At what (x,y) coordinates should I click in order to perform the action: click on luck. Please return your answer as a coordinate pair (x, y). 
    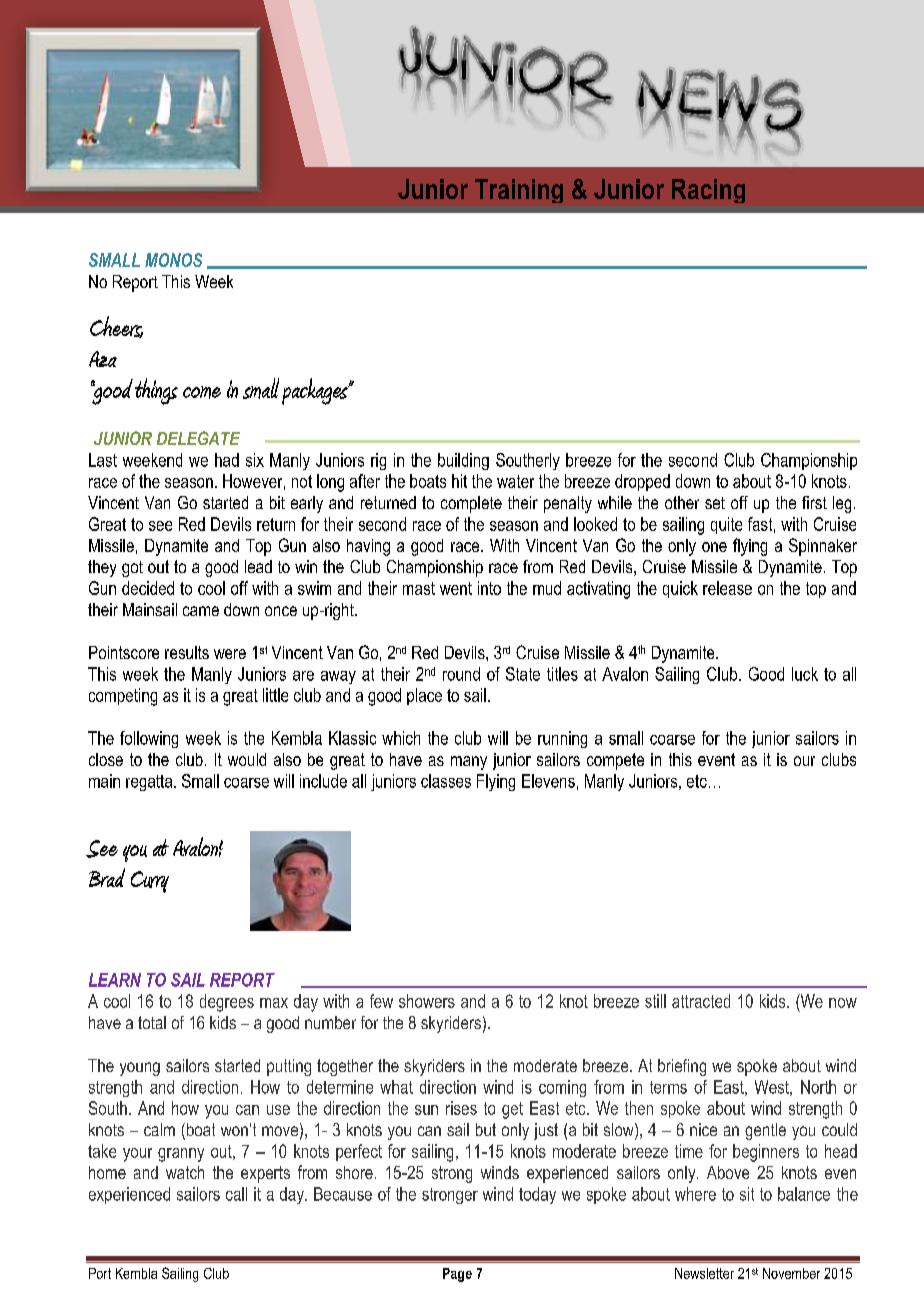
    Looking at the image, I should click on (805, 674).
